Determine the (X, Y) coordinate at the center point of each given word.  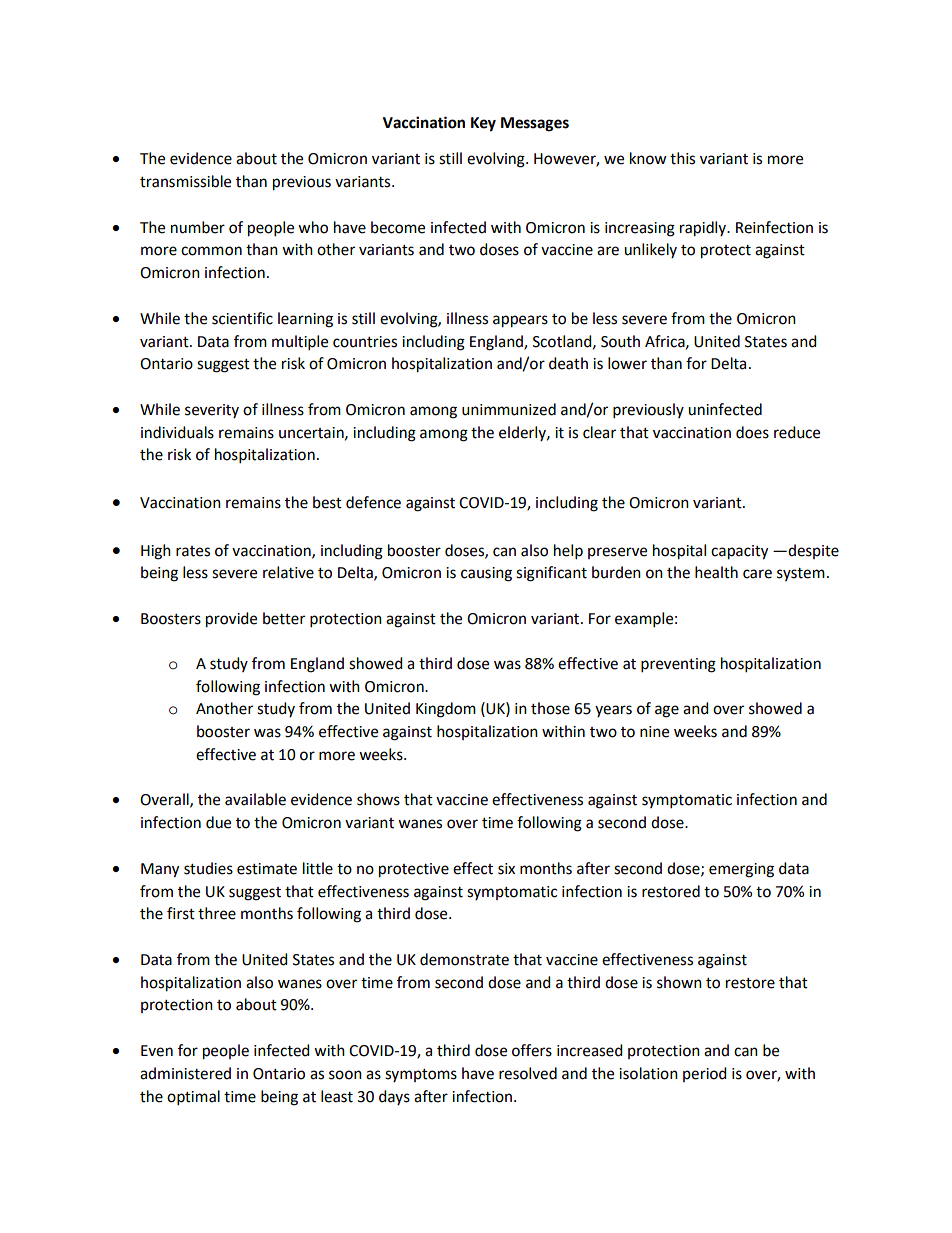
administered (185, 1073)
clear (599, 432)
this (682, 158)
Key (483, 124)
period (705, 1074)
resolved (528, 1073)
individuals (177, 432)
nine (654, 732)
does (752, 432)
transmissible (185, 181)
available (255, 799)
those (550, 708)
